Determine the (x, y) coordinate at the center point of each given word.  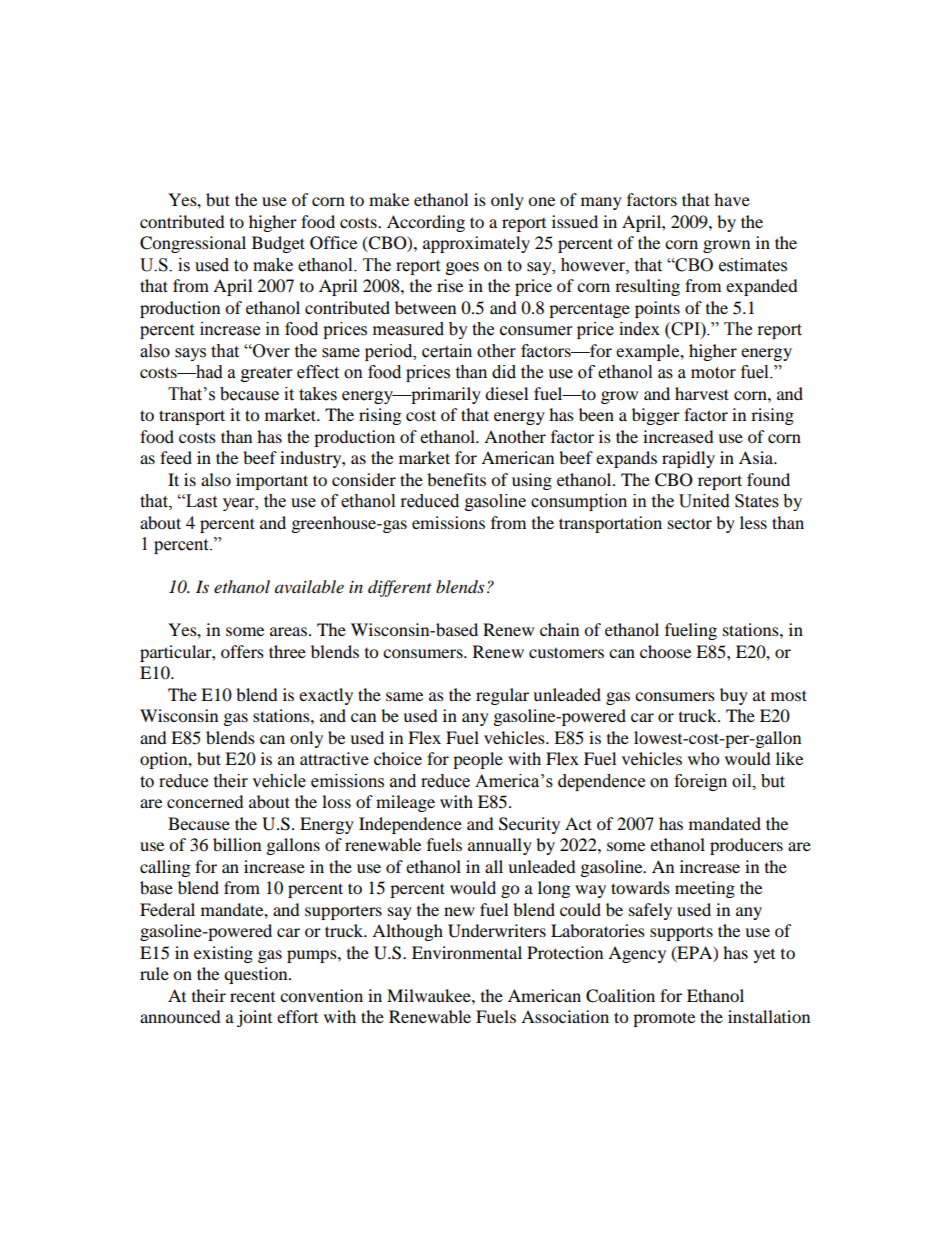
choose (665, 651)
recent (252, 997)
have (732, 199)
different (400, 588)
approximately (476, 244)
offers (242, 651)
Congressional (193, 244)
